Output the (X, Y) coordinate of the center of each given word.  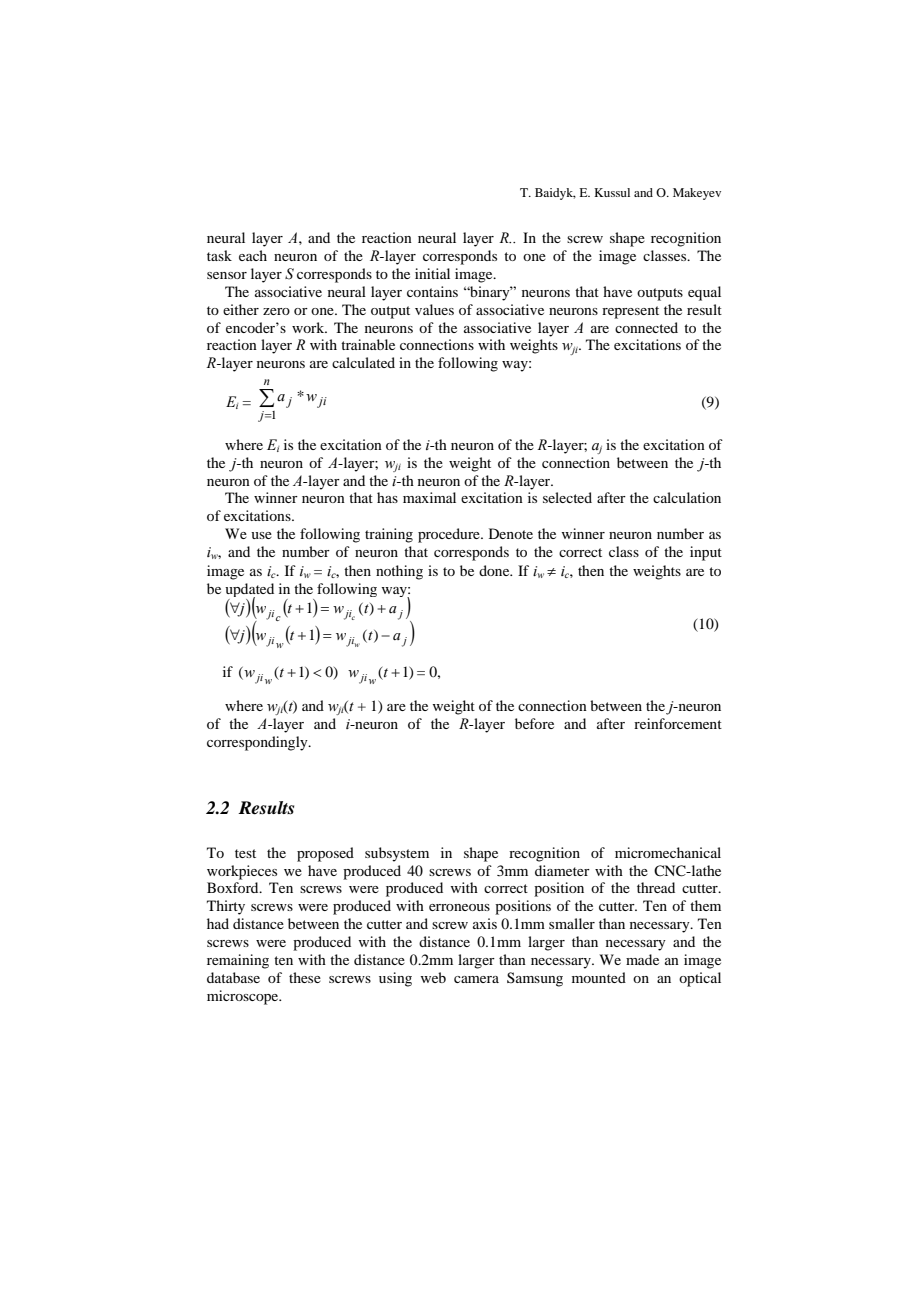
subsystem (397, 854)
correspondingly (258, 743)
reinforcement (678, 723)
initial (432, 273)
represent (630, 312)
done (495, 570)
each (253, 255)
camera (476, 979)
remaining (238, 961)
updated (249, 591)
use (261, 535)
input (706, 553)
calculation (687, 497)
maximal (429, 497)
